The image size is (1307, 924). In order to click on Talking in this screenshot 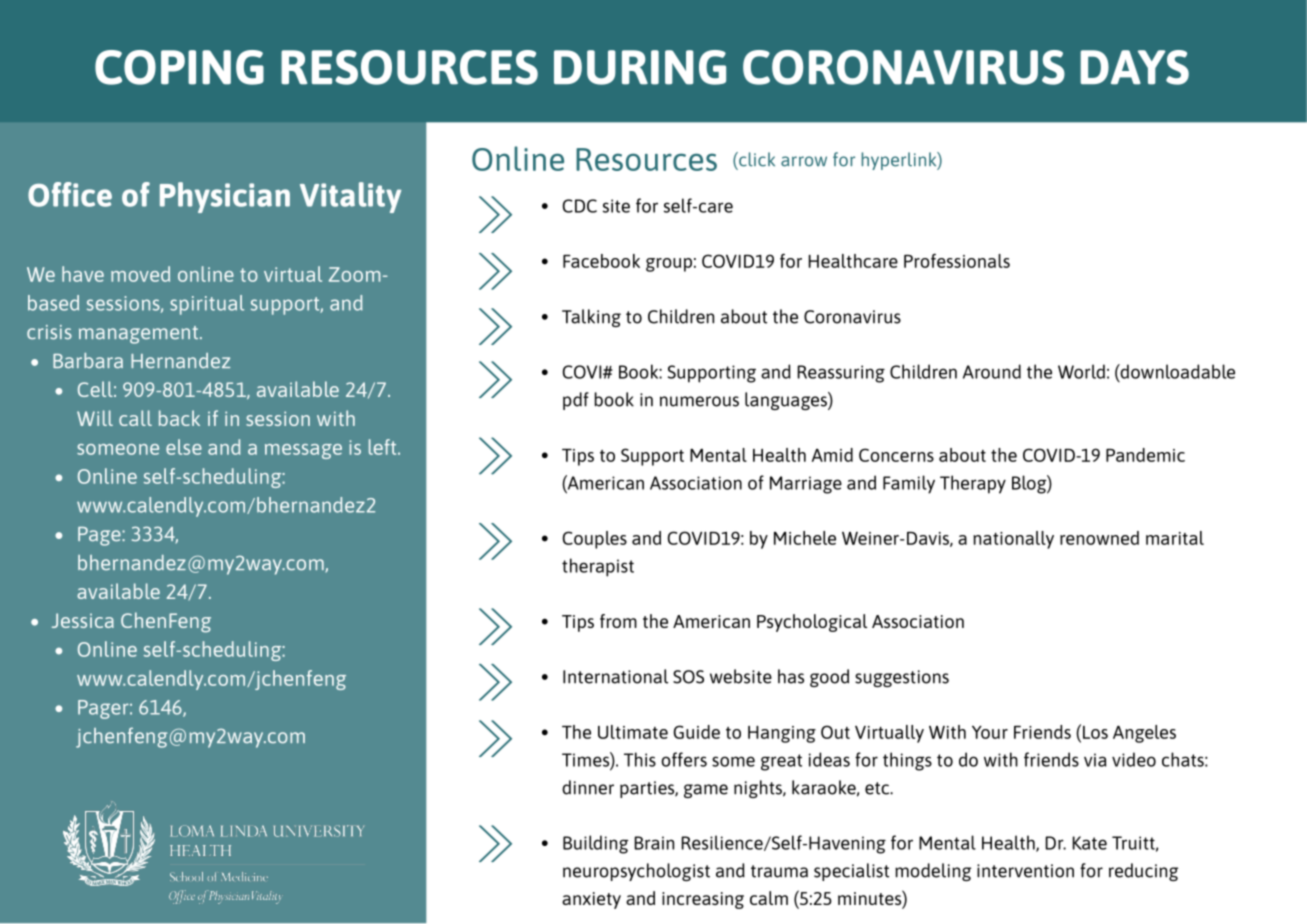, I will do `click(591, 318)`.
